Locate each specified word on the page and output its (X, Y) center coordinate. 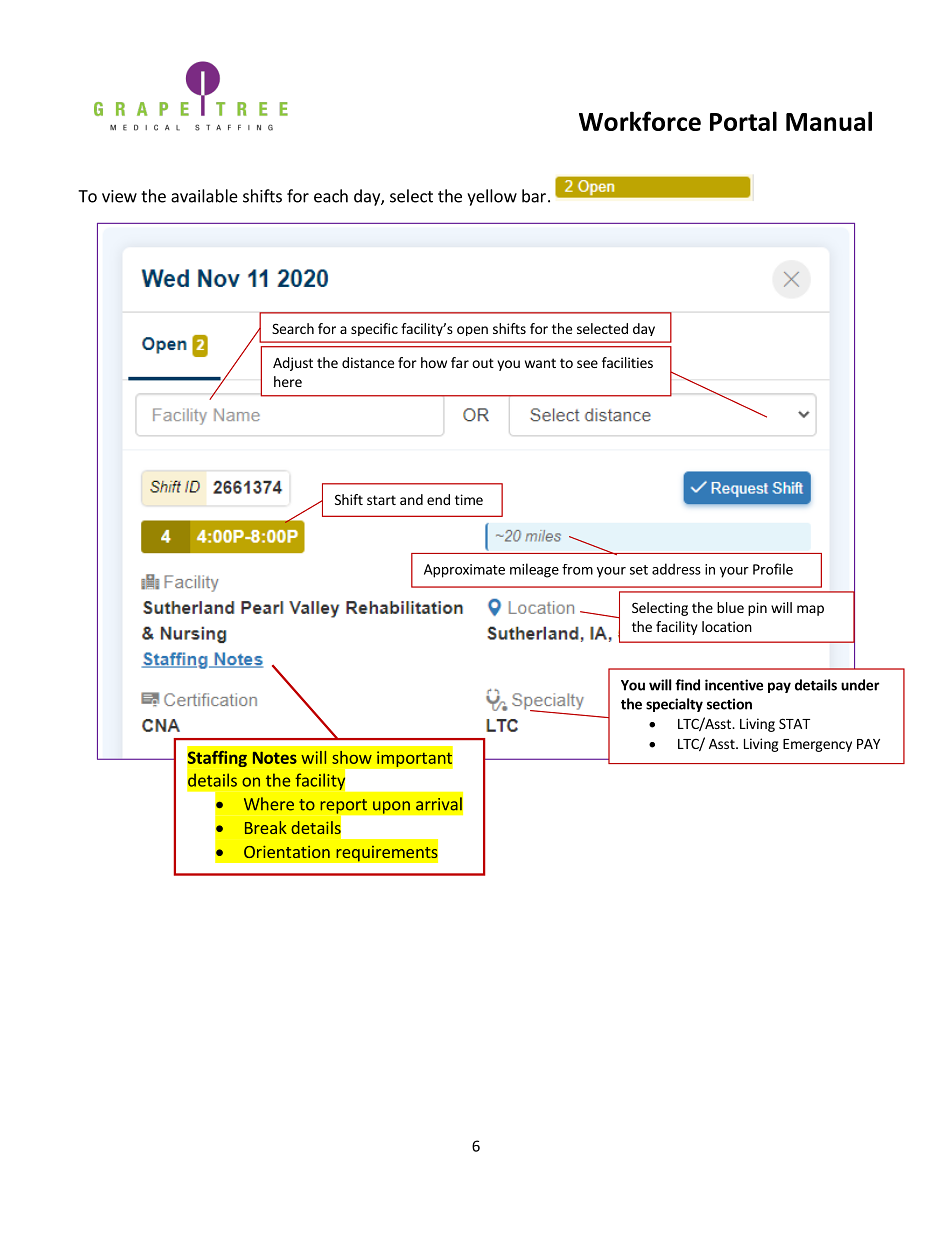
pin (757, 609)
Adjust (293, 364)
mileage (534, 570)
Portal (743, 121)
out (483, 363)
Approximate (464, 571)
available (204, 196)
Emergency (817, 745)
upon (391, 807)
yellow (492, 197)
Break (266, 827)
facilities (627, 362)
